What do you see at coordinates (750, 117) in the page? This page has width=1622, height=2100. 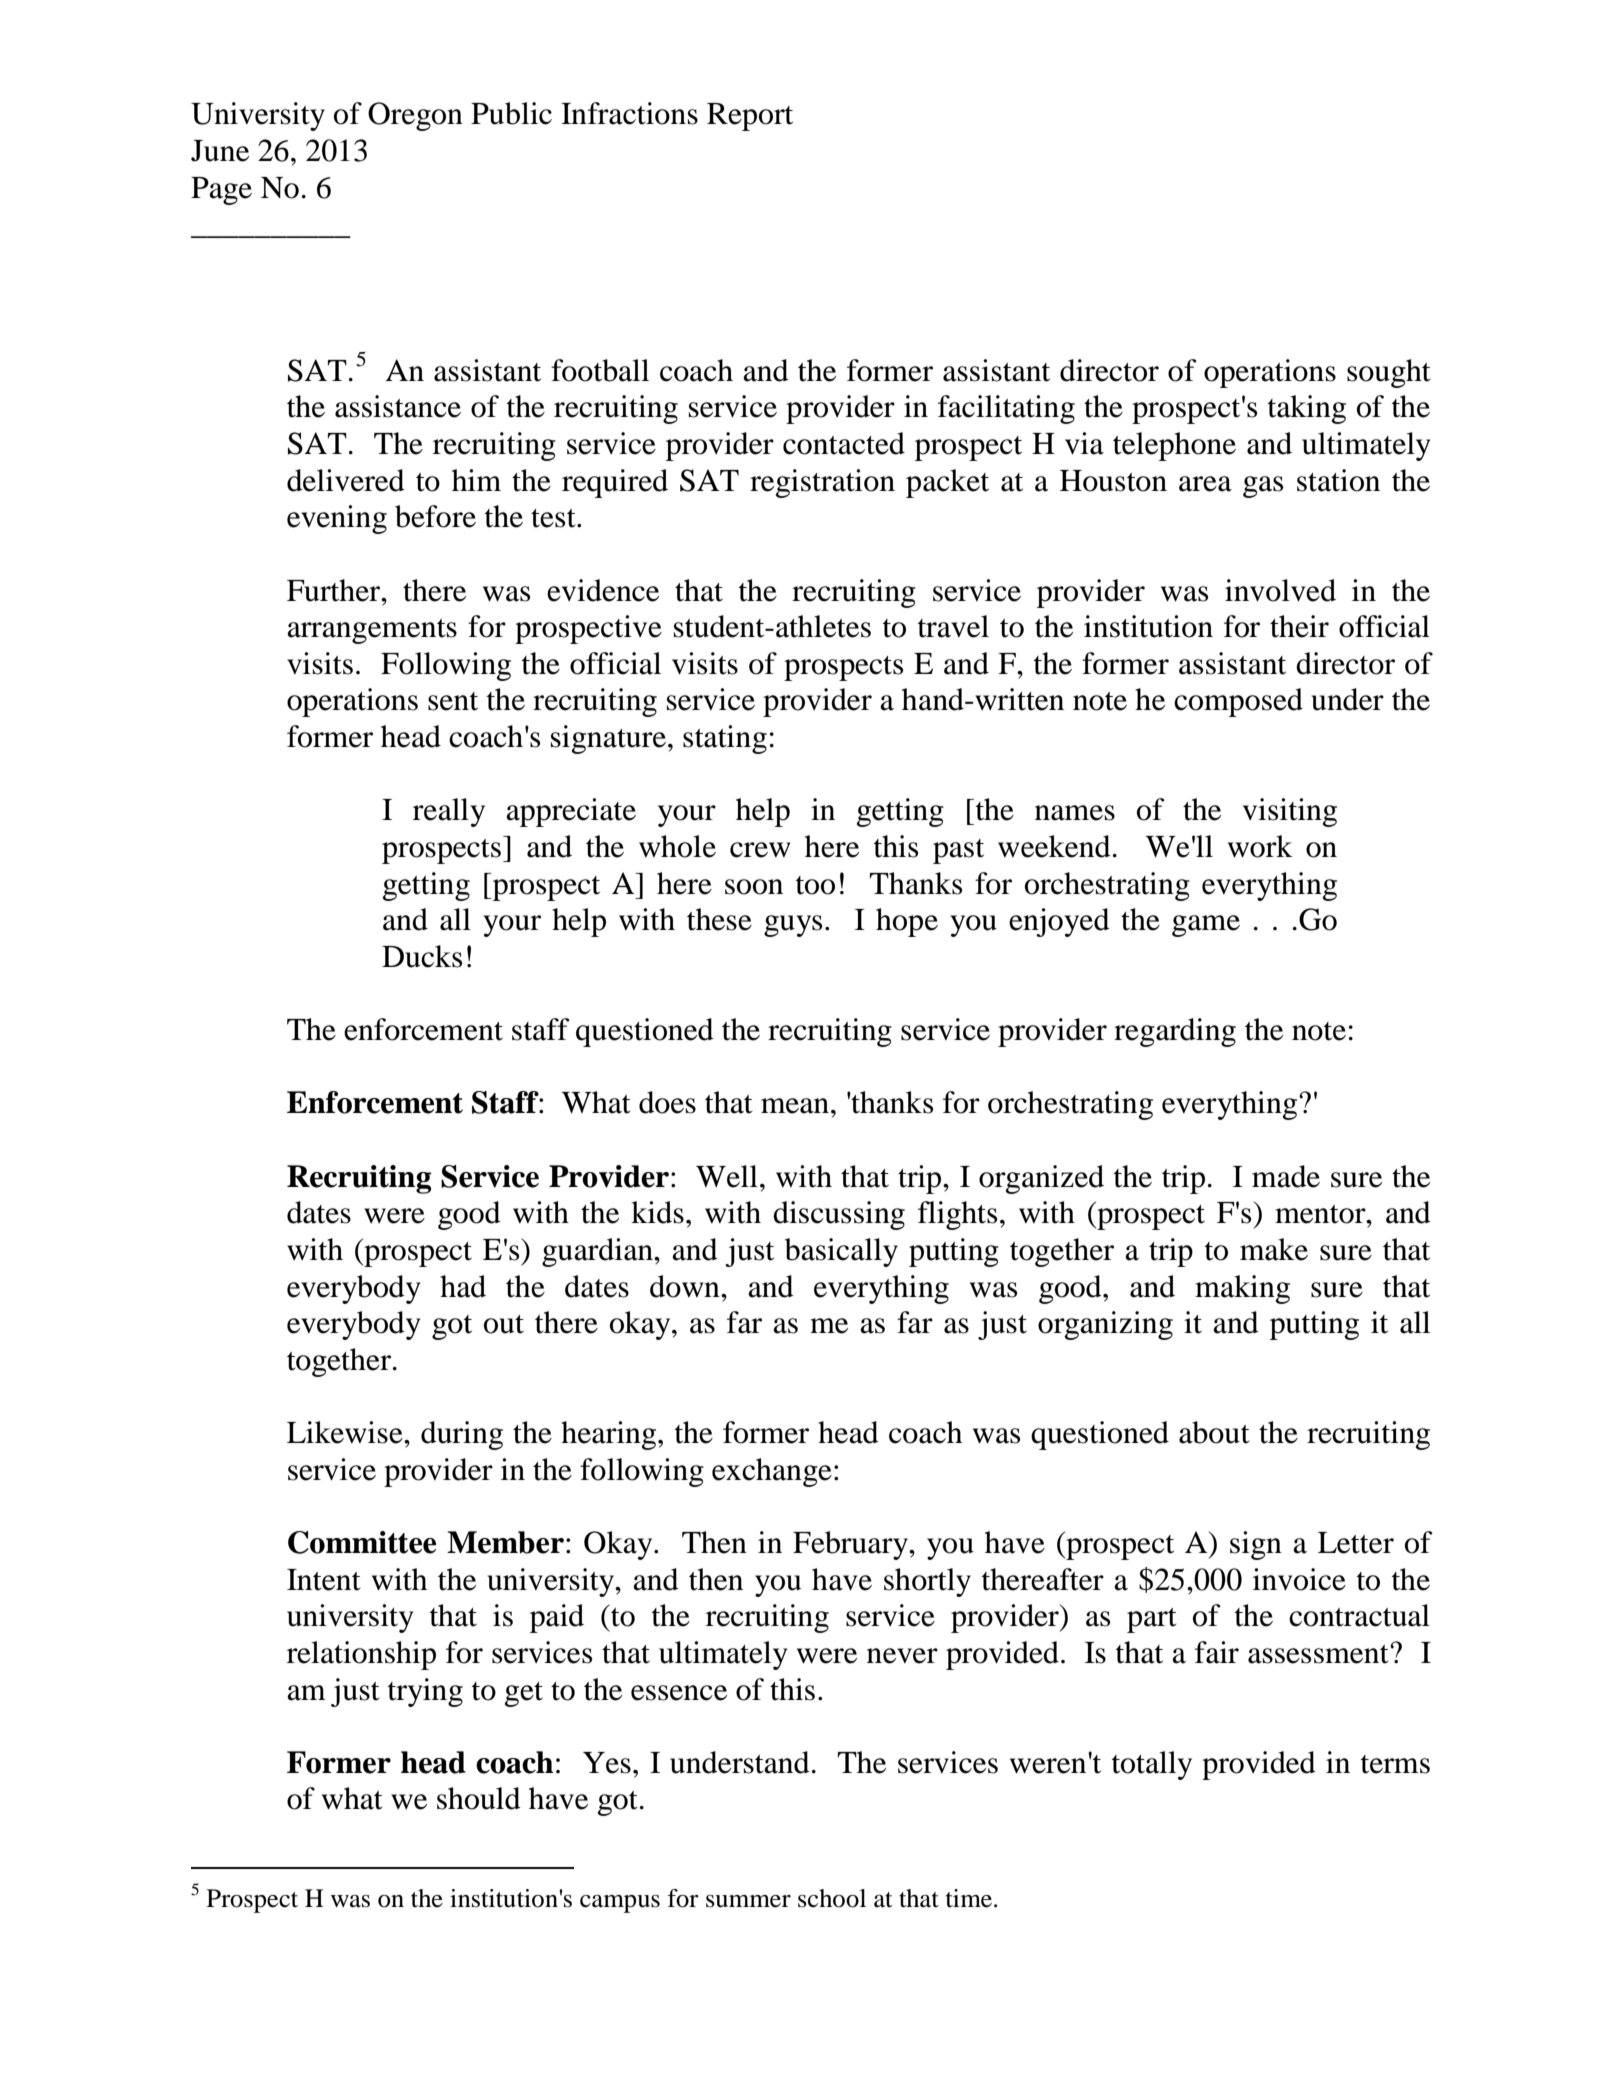 I see `Report` at bounding box center [750, 117].
